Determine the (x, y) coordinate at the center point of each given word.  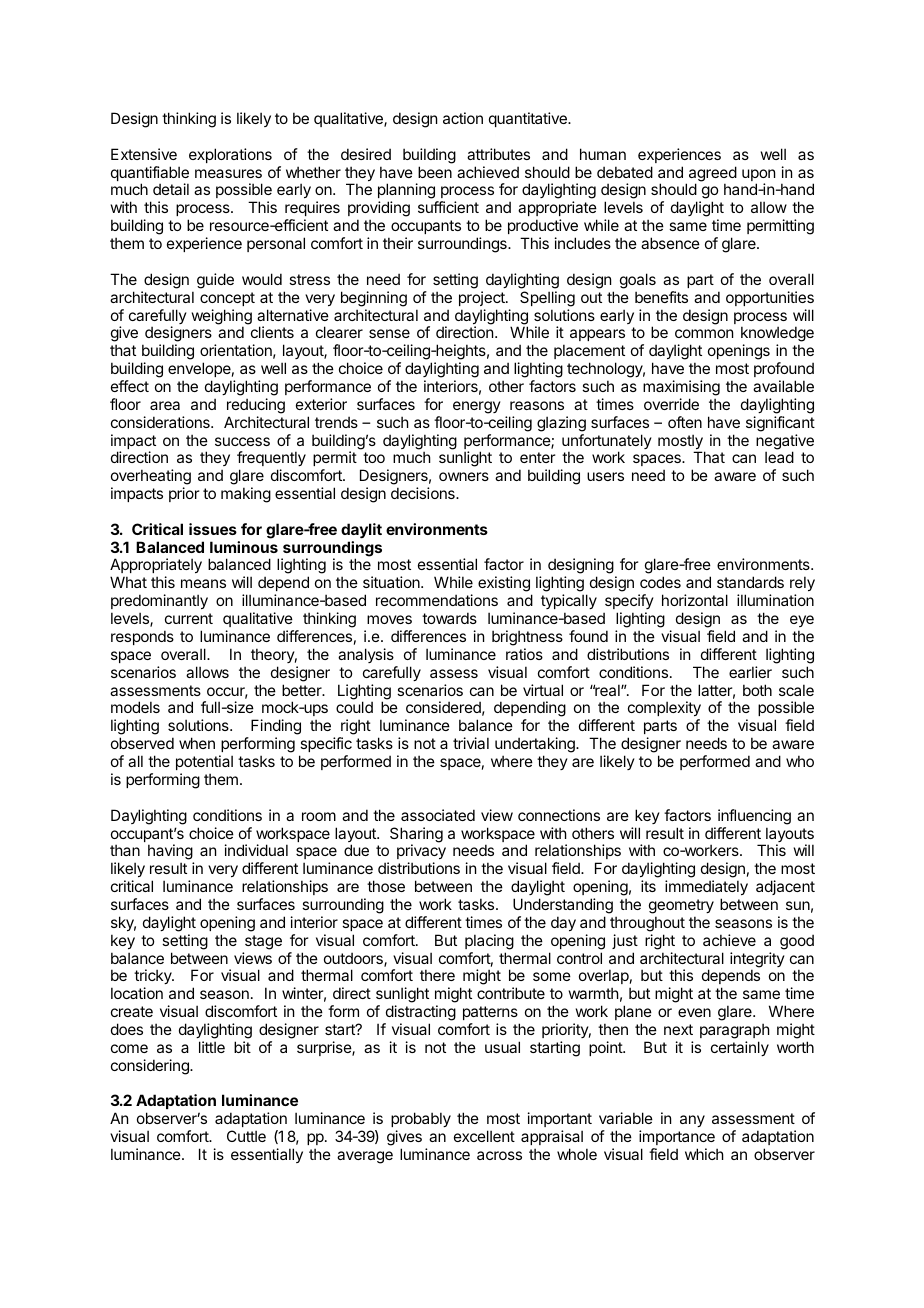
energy (477, 407)
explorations (230, 155)
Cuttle (246, 1136)
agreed (711, 175)
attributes (498, 154)
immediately (706, 887)
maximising (681, 388)
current (189, 618)
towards (449, 618)
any (692, 1121)
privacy (421, 853)
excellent (484, 1136)
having (171, 853)
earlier (750, 672)
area (165, 405)
